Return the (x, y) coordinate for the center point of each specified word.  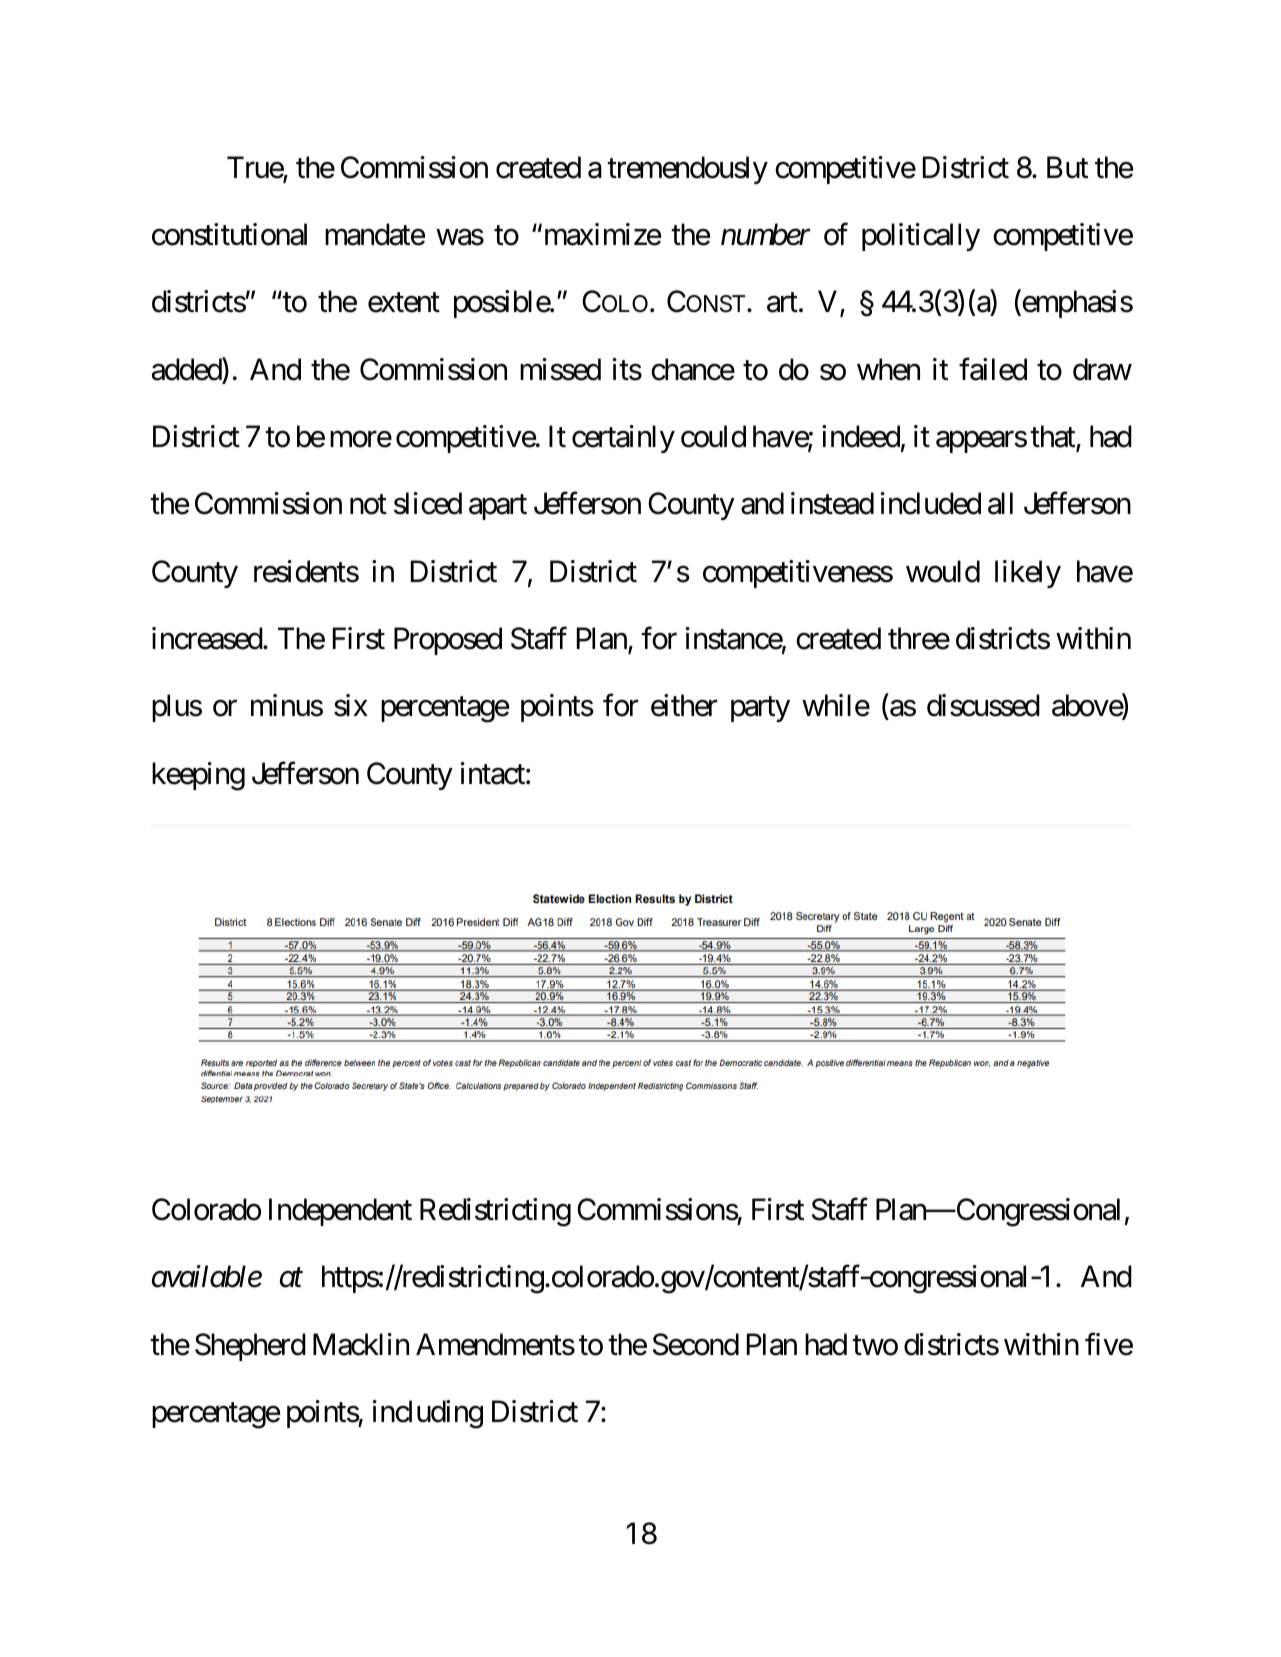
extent (404, 303)
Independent (340, 1212)
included (931, 503)
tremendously (687, 170)
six (351, 705)
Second (696, 1344)
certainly (623, 439)
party (760, 709)
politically (921, 237)
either (684, 705)
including (428, 1414)
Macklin (361, 1344)
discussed (983, 705)
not (368, 505)
